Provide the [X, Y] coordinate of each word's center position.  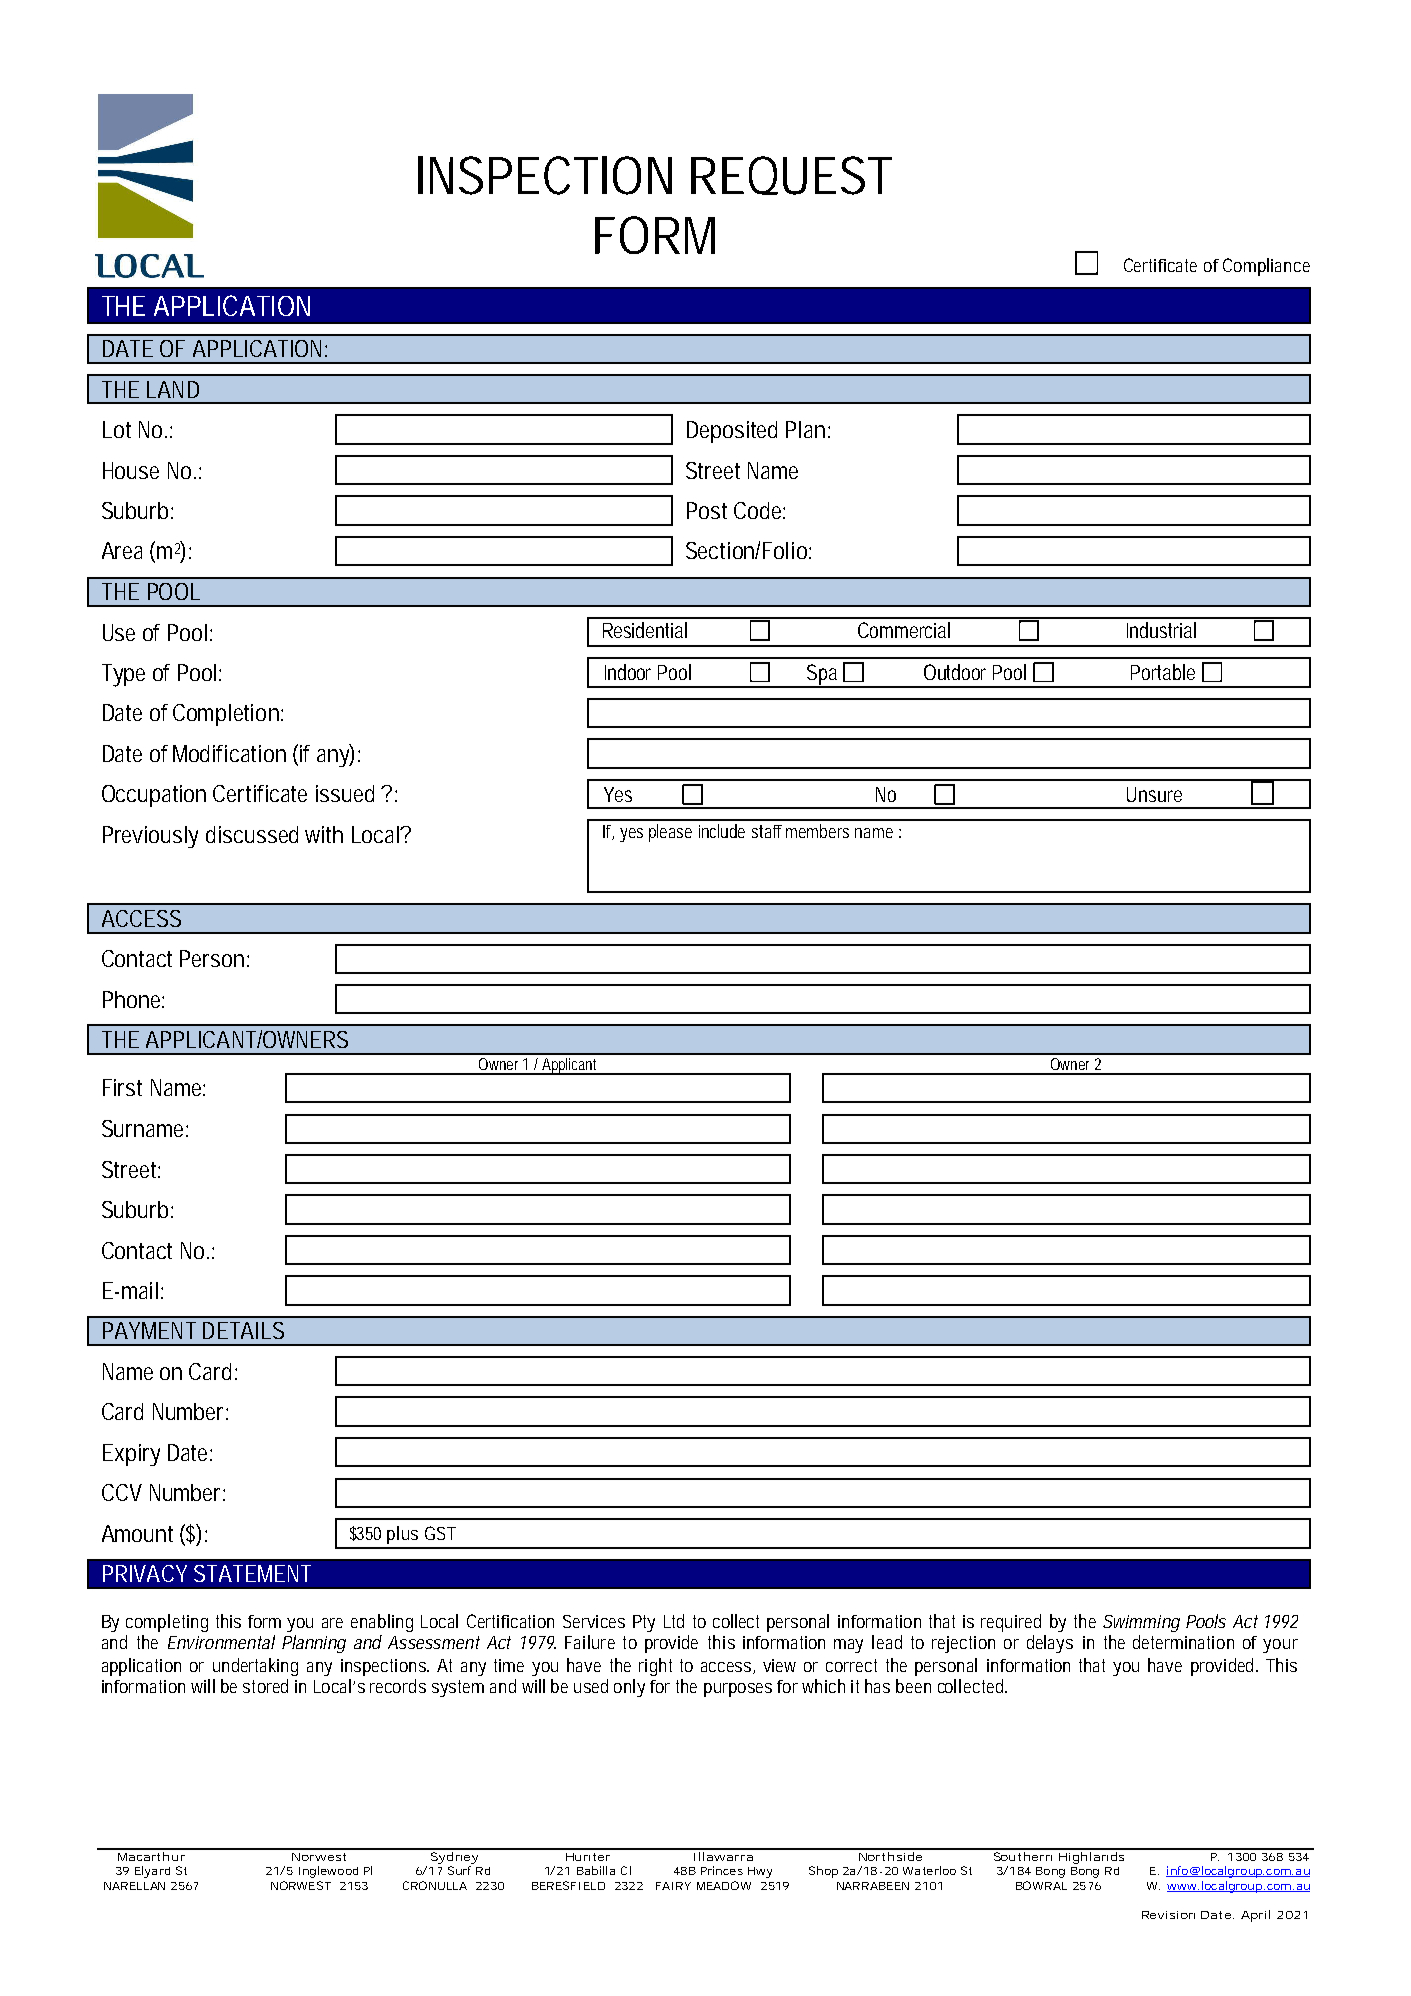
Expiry [131, 1455]
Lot [117, 429]
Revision [1168, 1915]
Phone [133, 999]
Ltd [674, 1621]
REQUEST [791, 175]
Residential [645, 630]
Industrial [1161, 630]
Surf [459, 1870]
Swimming [1141, 1623]
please [670, 833]
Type [123, 675]
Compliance [1266, 267]
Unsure [1154, 794]
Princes [722, 1870]
